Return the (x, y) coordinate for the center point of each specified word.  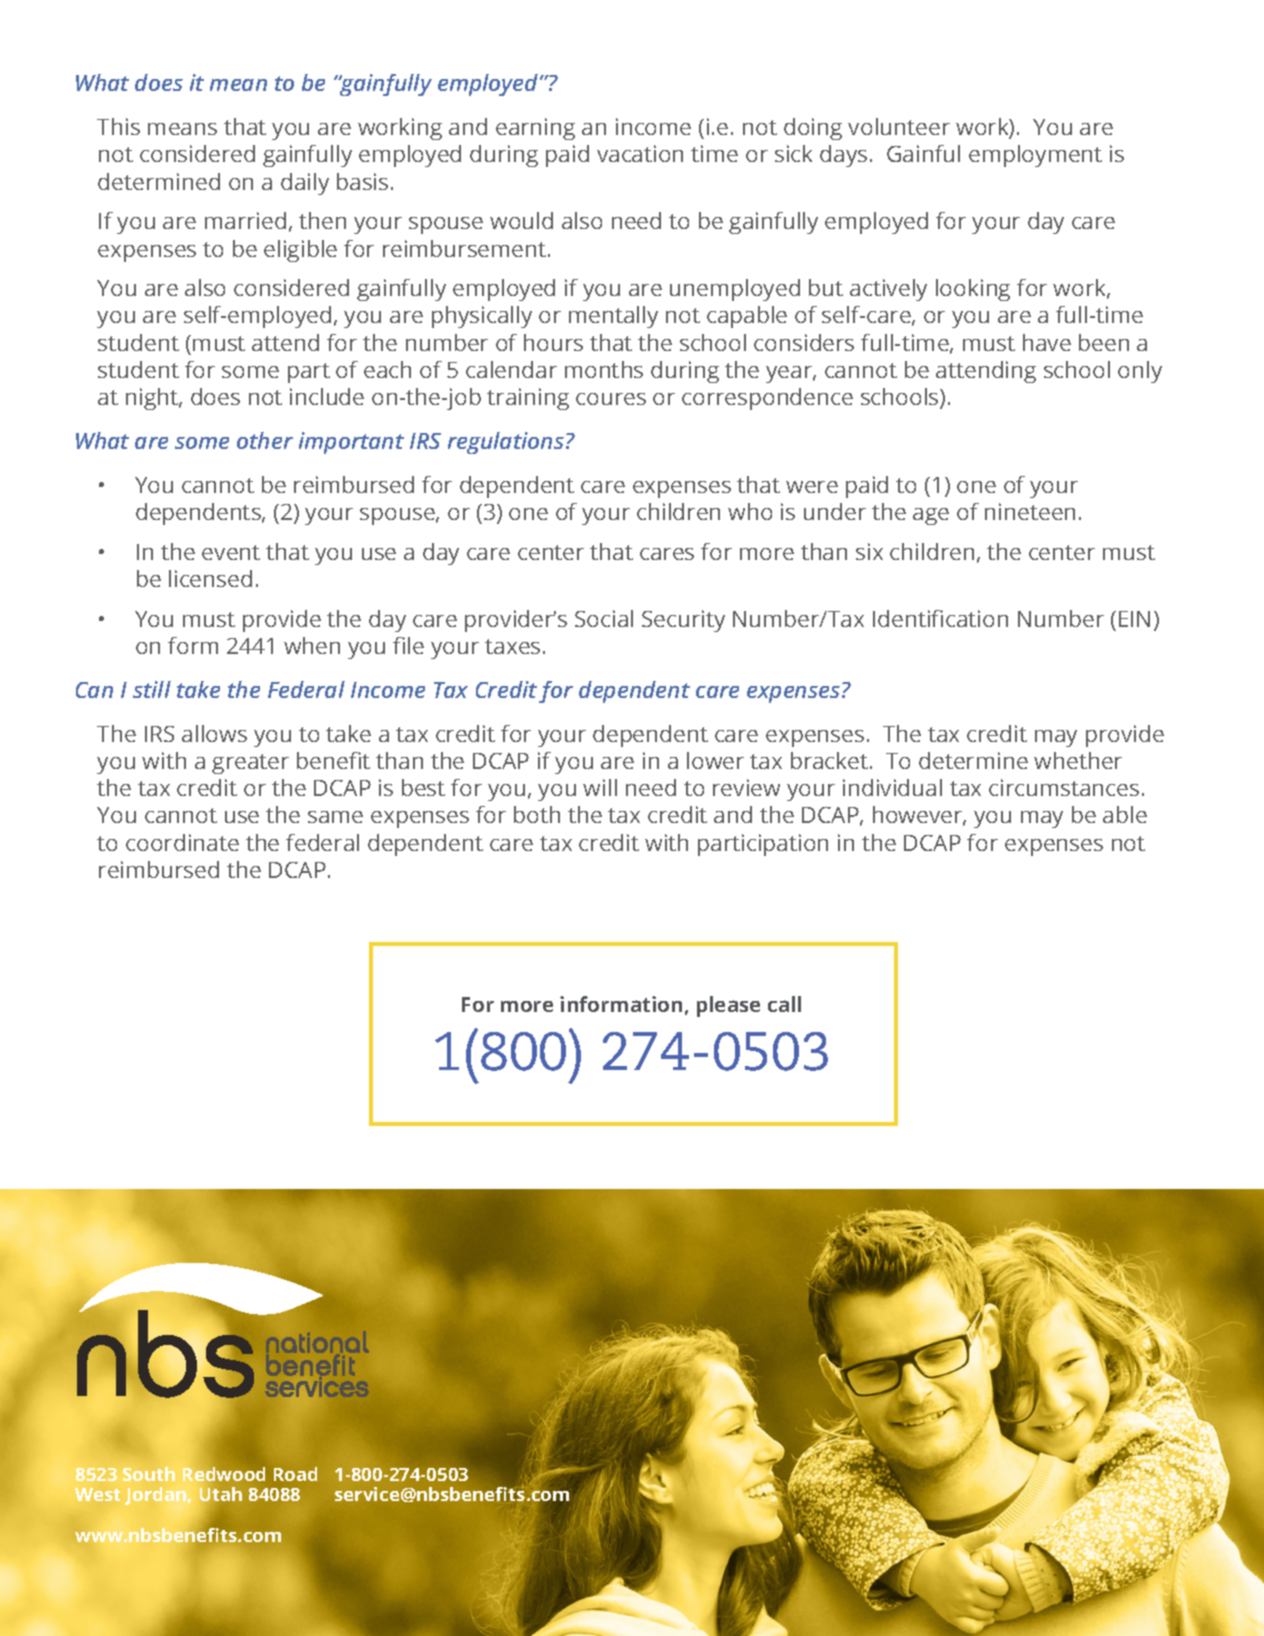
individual (892, 787)
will (600, 787)
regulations (506, 443)
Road (295, 1474)
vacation (640, 153)
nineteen (1030, 511)
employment (1035, 156)
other (265, 440)
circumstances (1064, 787)
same (335, 817)
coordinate (182, 842)
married (245, 220)
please (728, 1006)
